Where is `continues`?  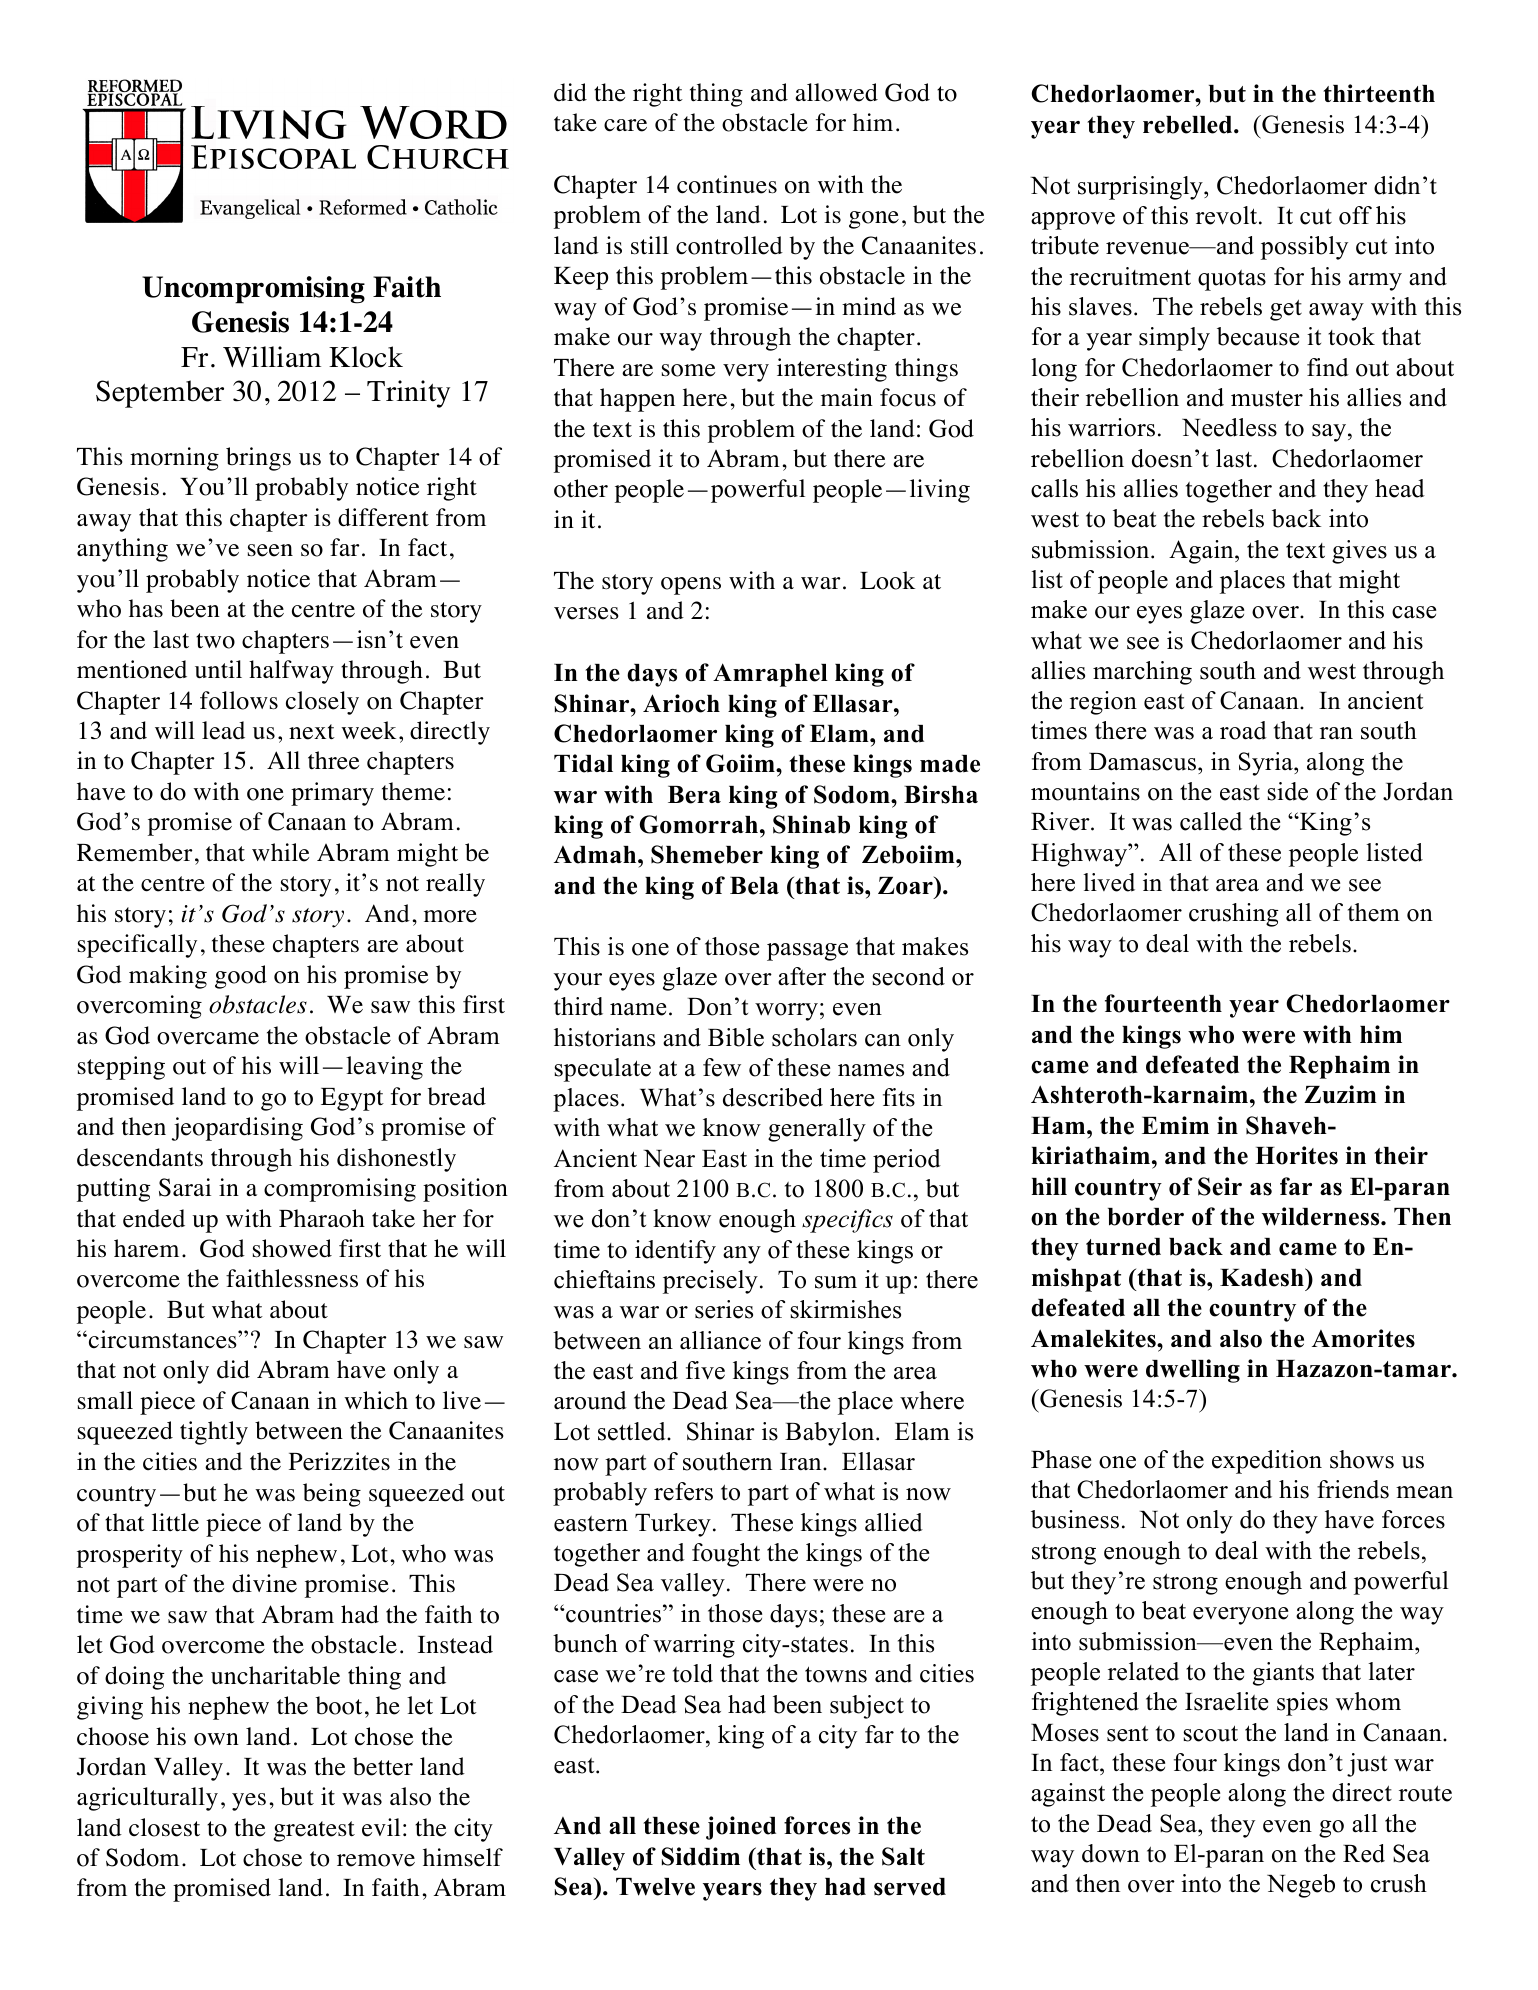
continues is located at coordinates (727, 184).
